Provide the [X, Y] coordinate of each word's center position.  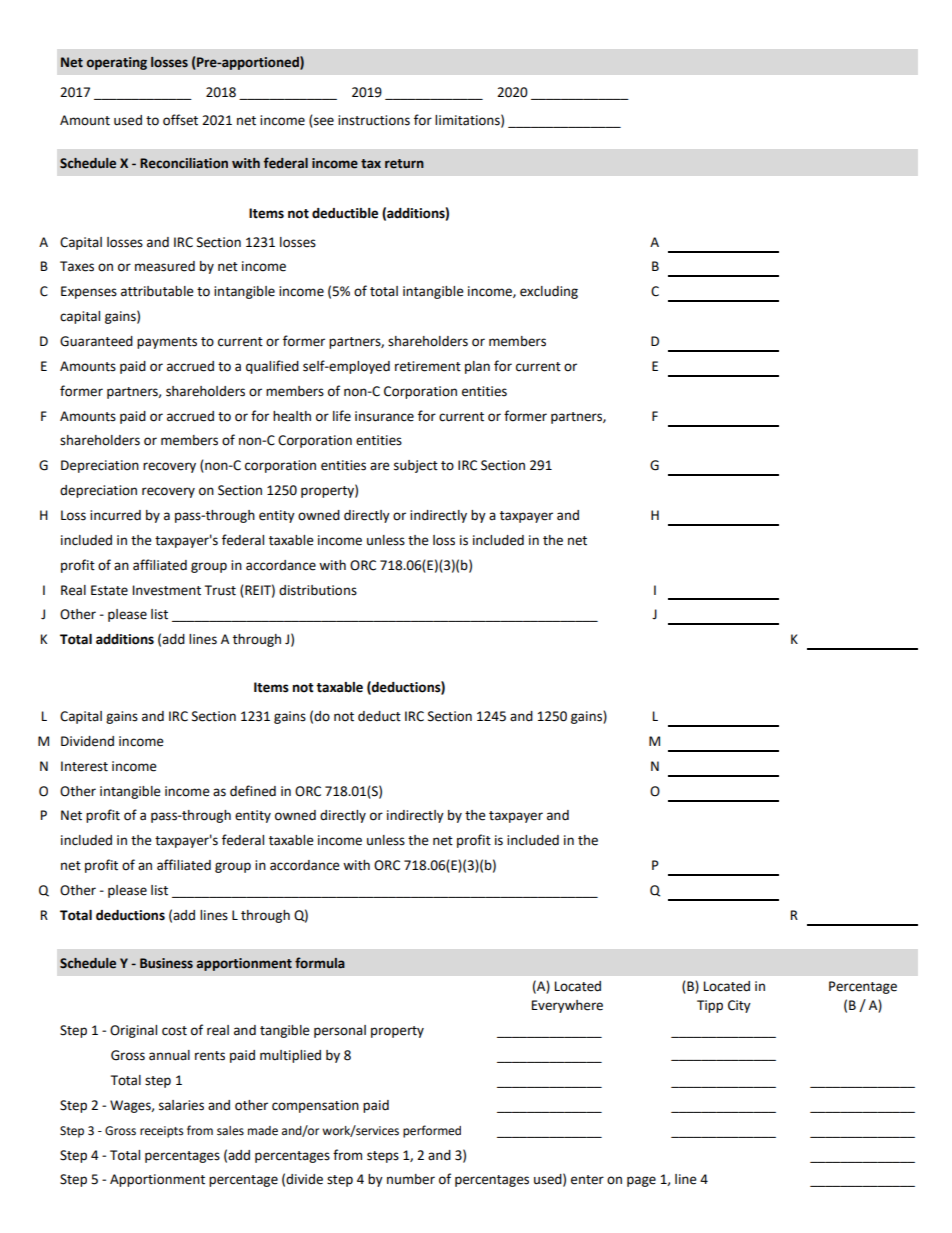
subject [416, 466]
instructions [374, 120]
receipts [161, 1132]
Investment [167, 590]
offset [180, 120]
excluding [549, 292]
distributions [318, 590]
